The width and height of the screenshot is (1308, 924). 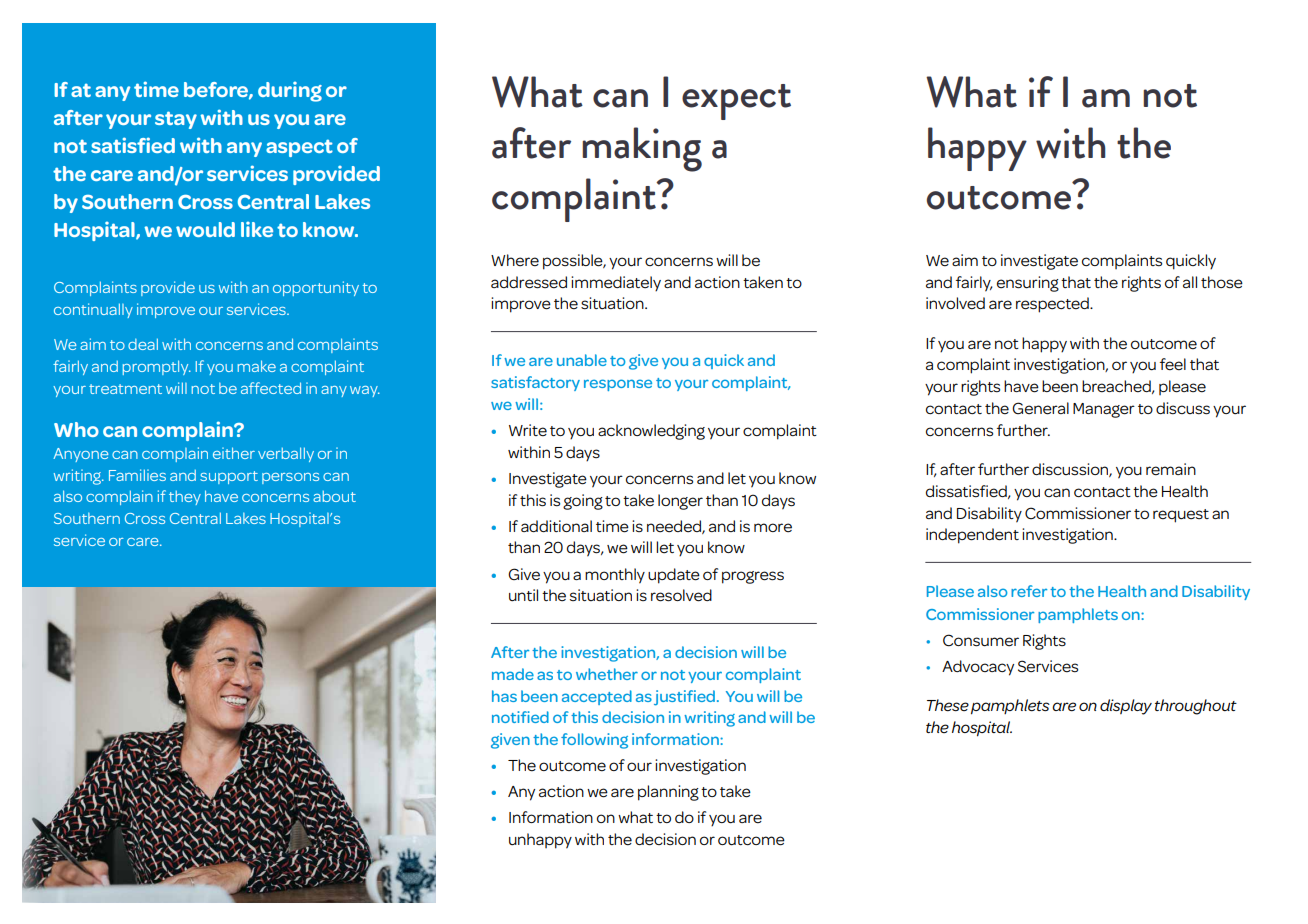 What do you see at coordinates (143, 344) in the screenshot?
I see `deal` at bounding box center [143, 344].
